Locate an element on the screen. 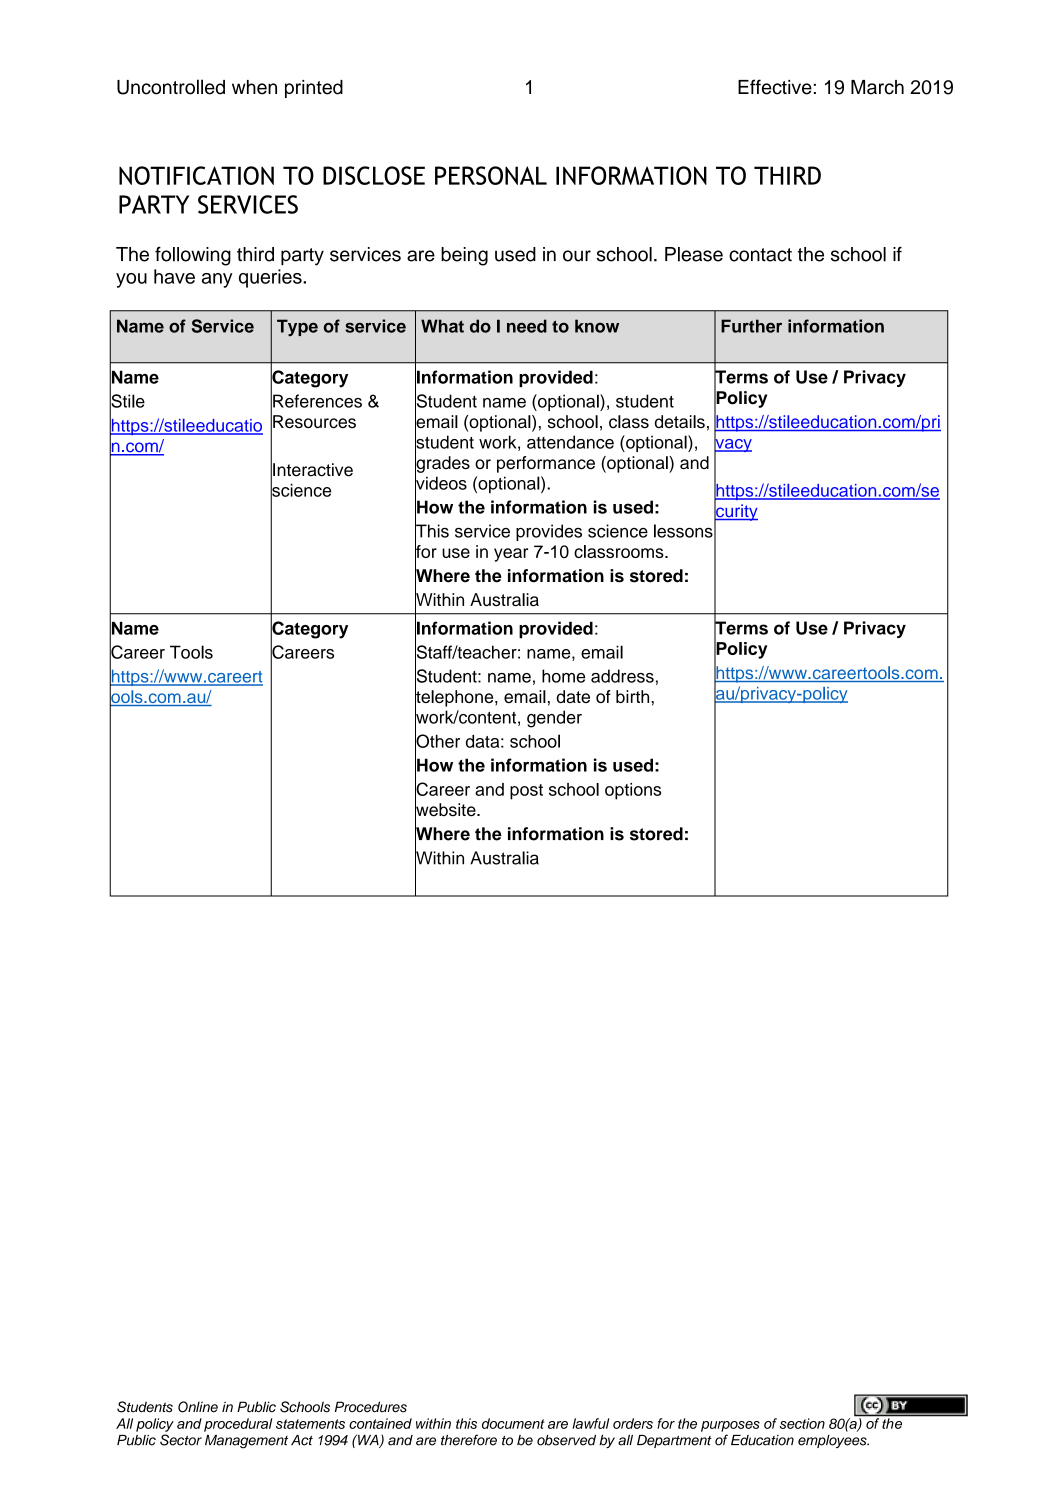 This screenshot has height=1499, width=1060. Effective is located at coordinates (775, 87).
